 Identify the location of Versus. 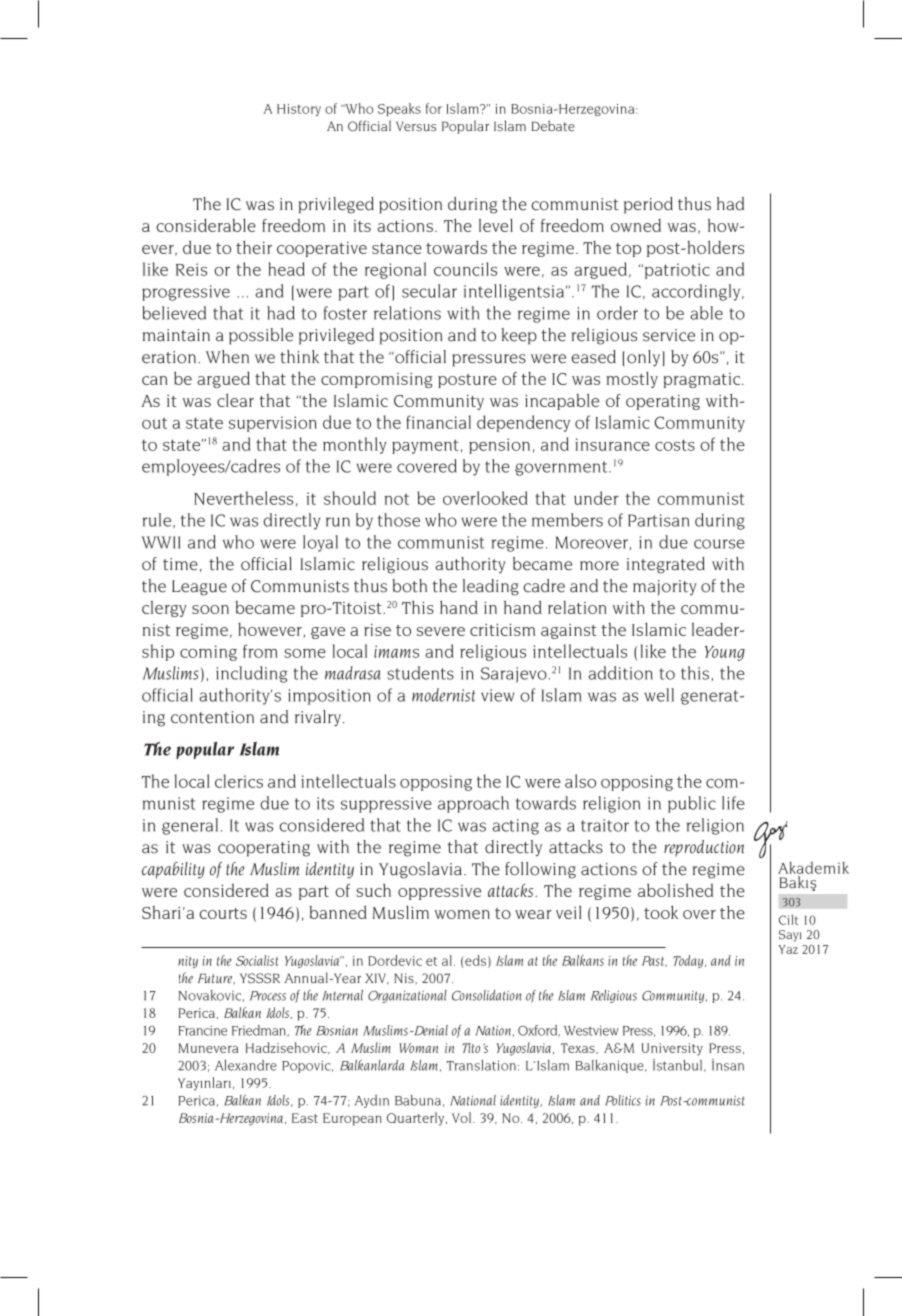
(416, 126).
